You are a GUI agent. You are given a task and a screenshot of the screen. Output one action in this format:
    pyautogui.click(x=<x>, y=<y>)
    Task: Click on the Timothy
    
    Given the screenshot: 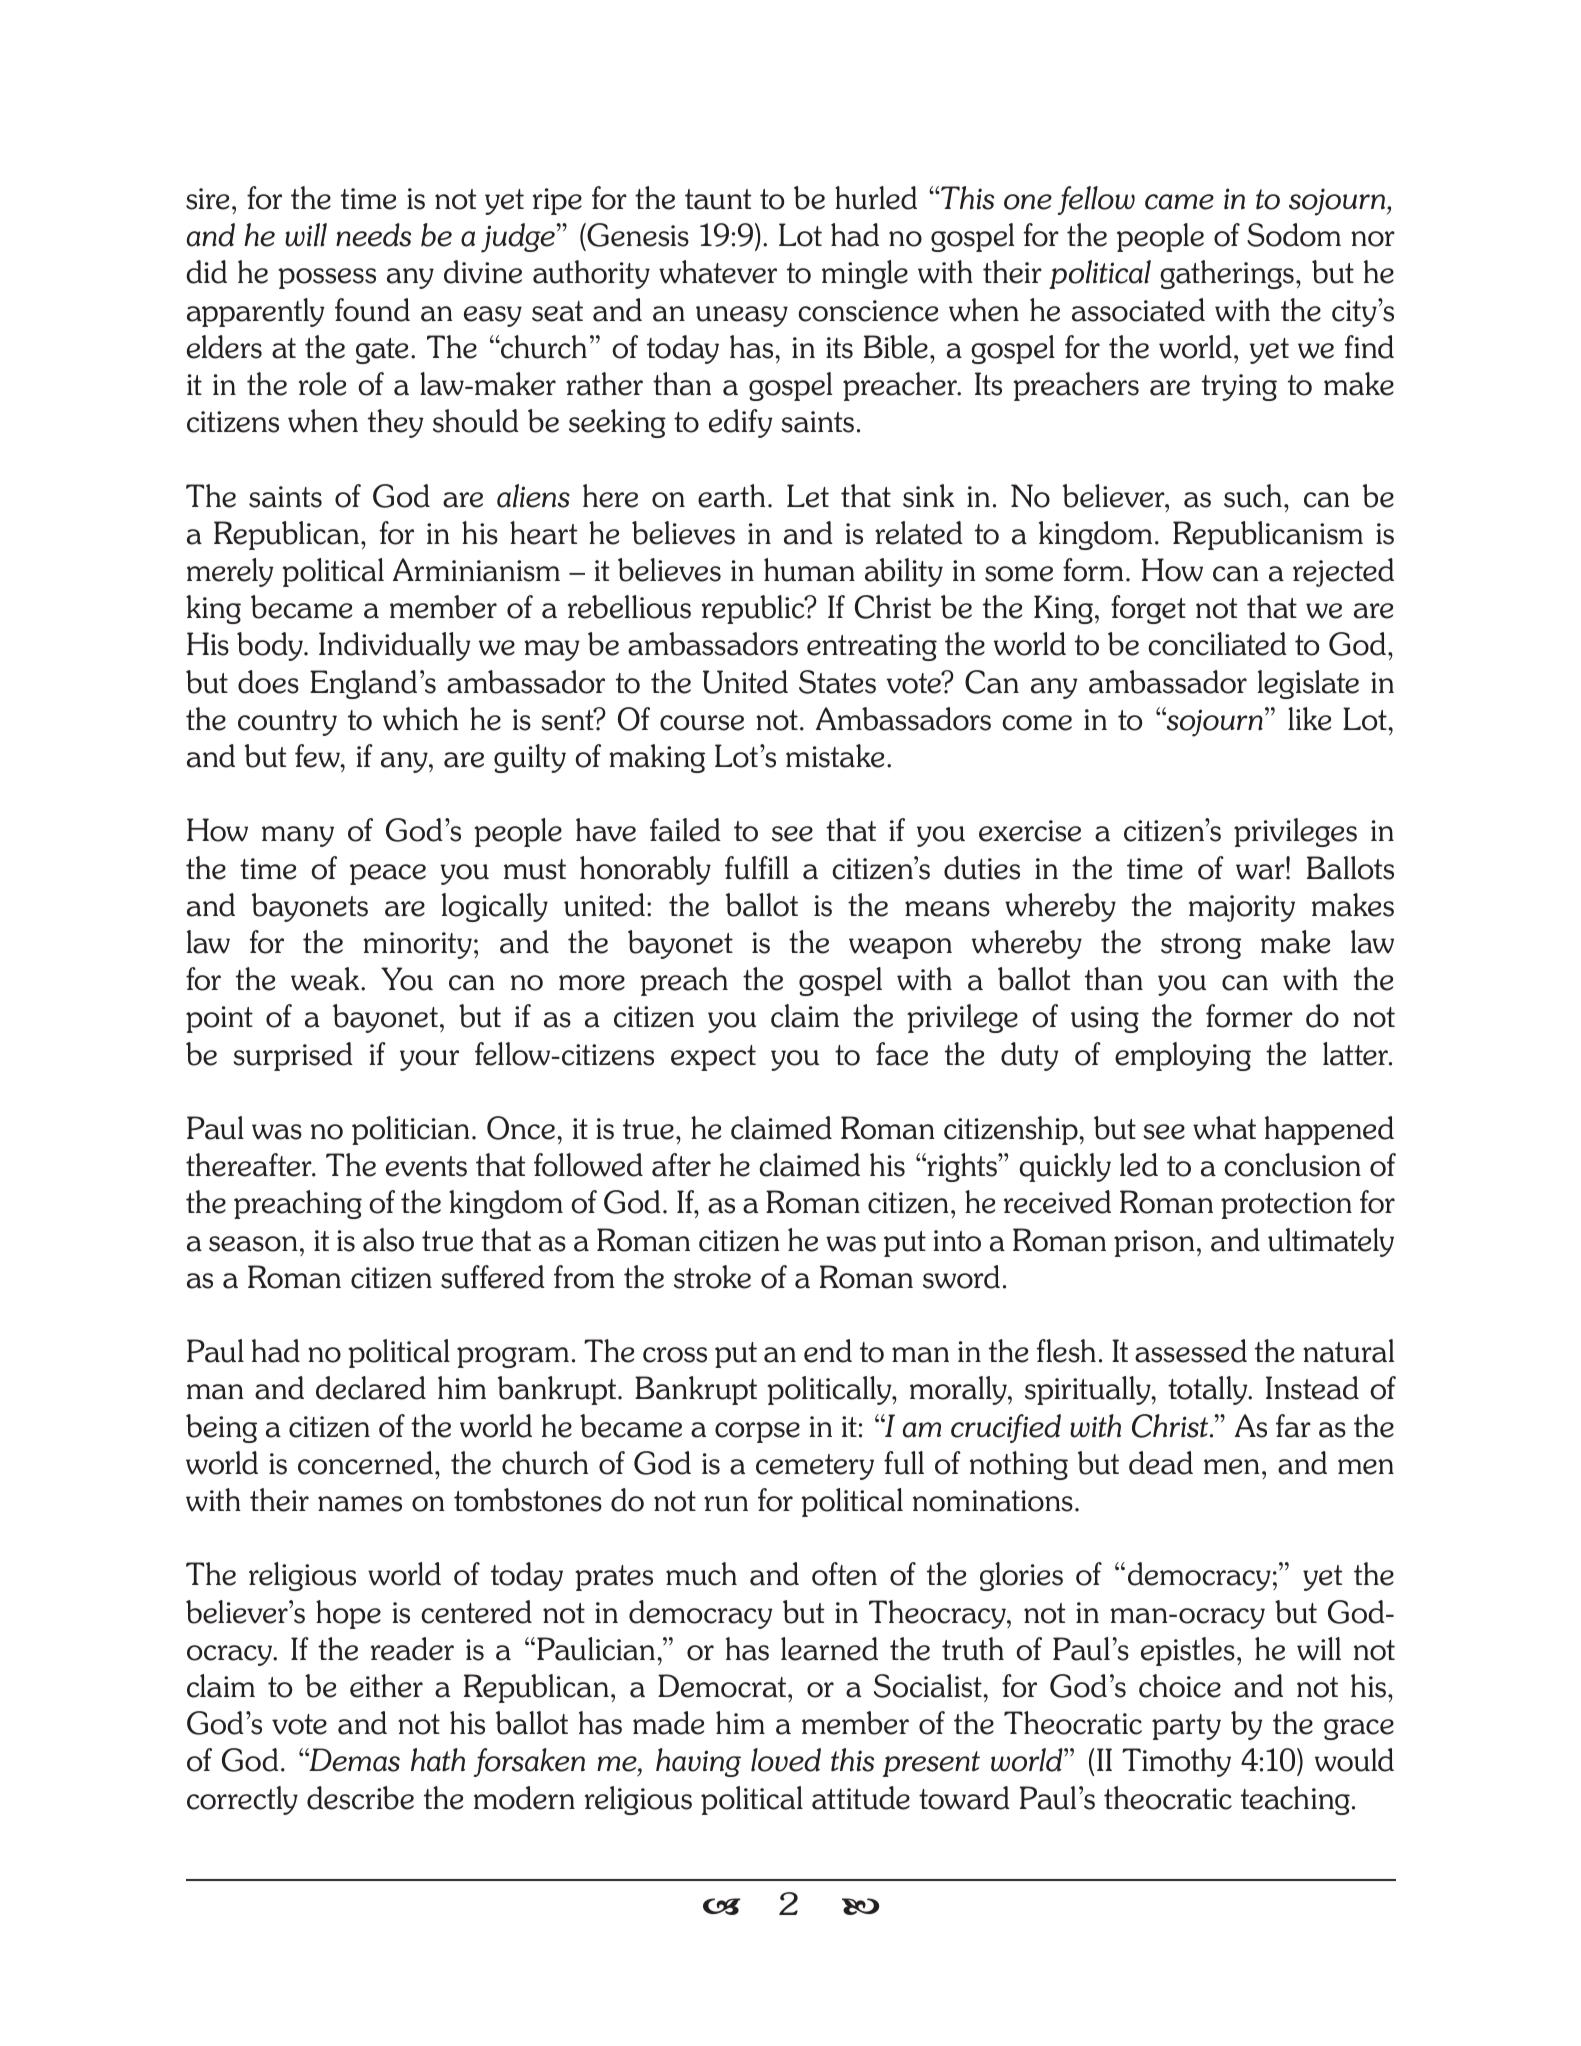 What is the action you would take?
    pyautogui.click(x=1176, y=1762)
